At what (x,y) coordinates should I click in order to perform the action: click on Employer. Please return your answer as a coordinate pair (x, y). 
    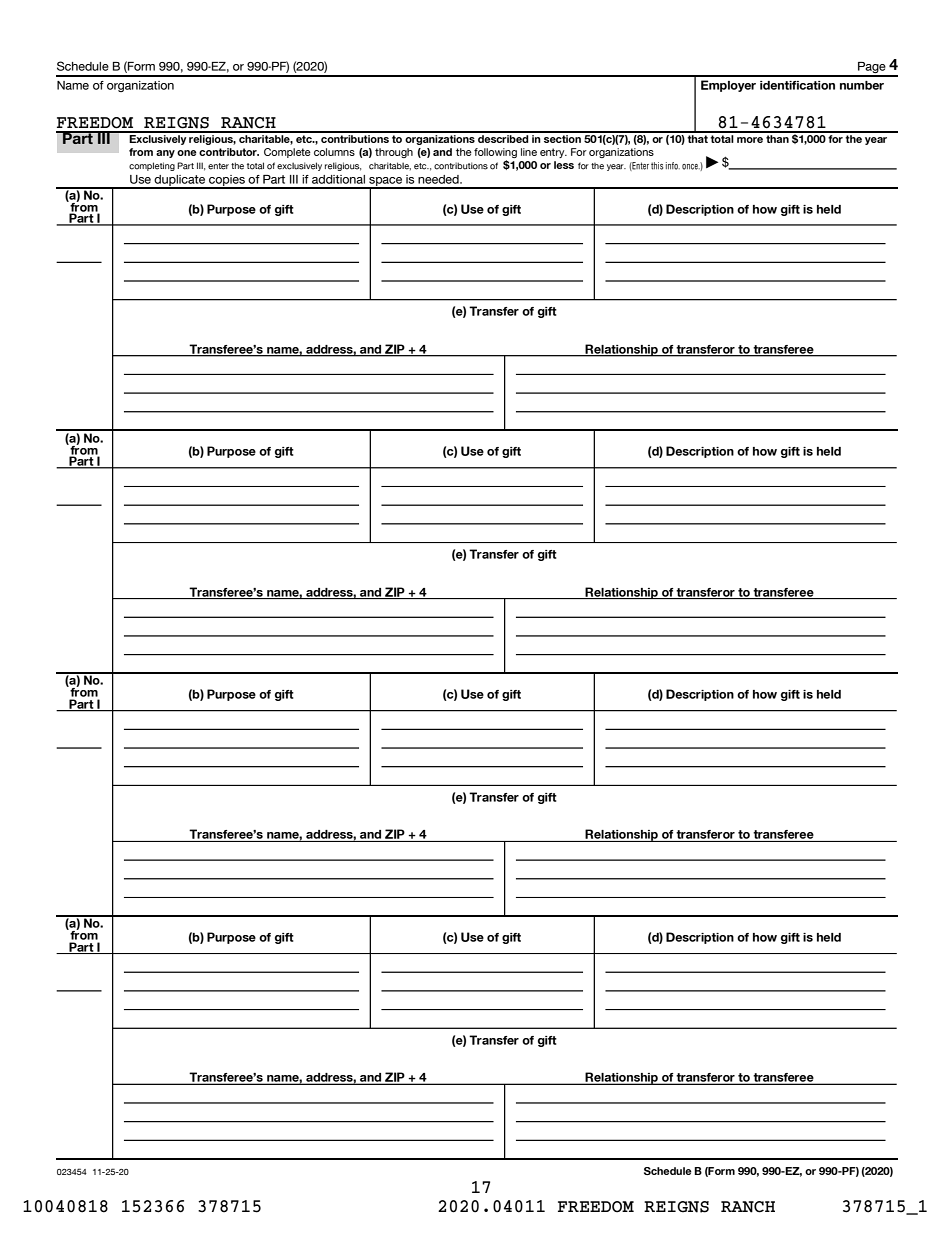
    Looking at the image, I should click on (728, 86).
